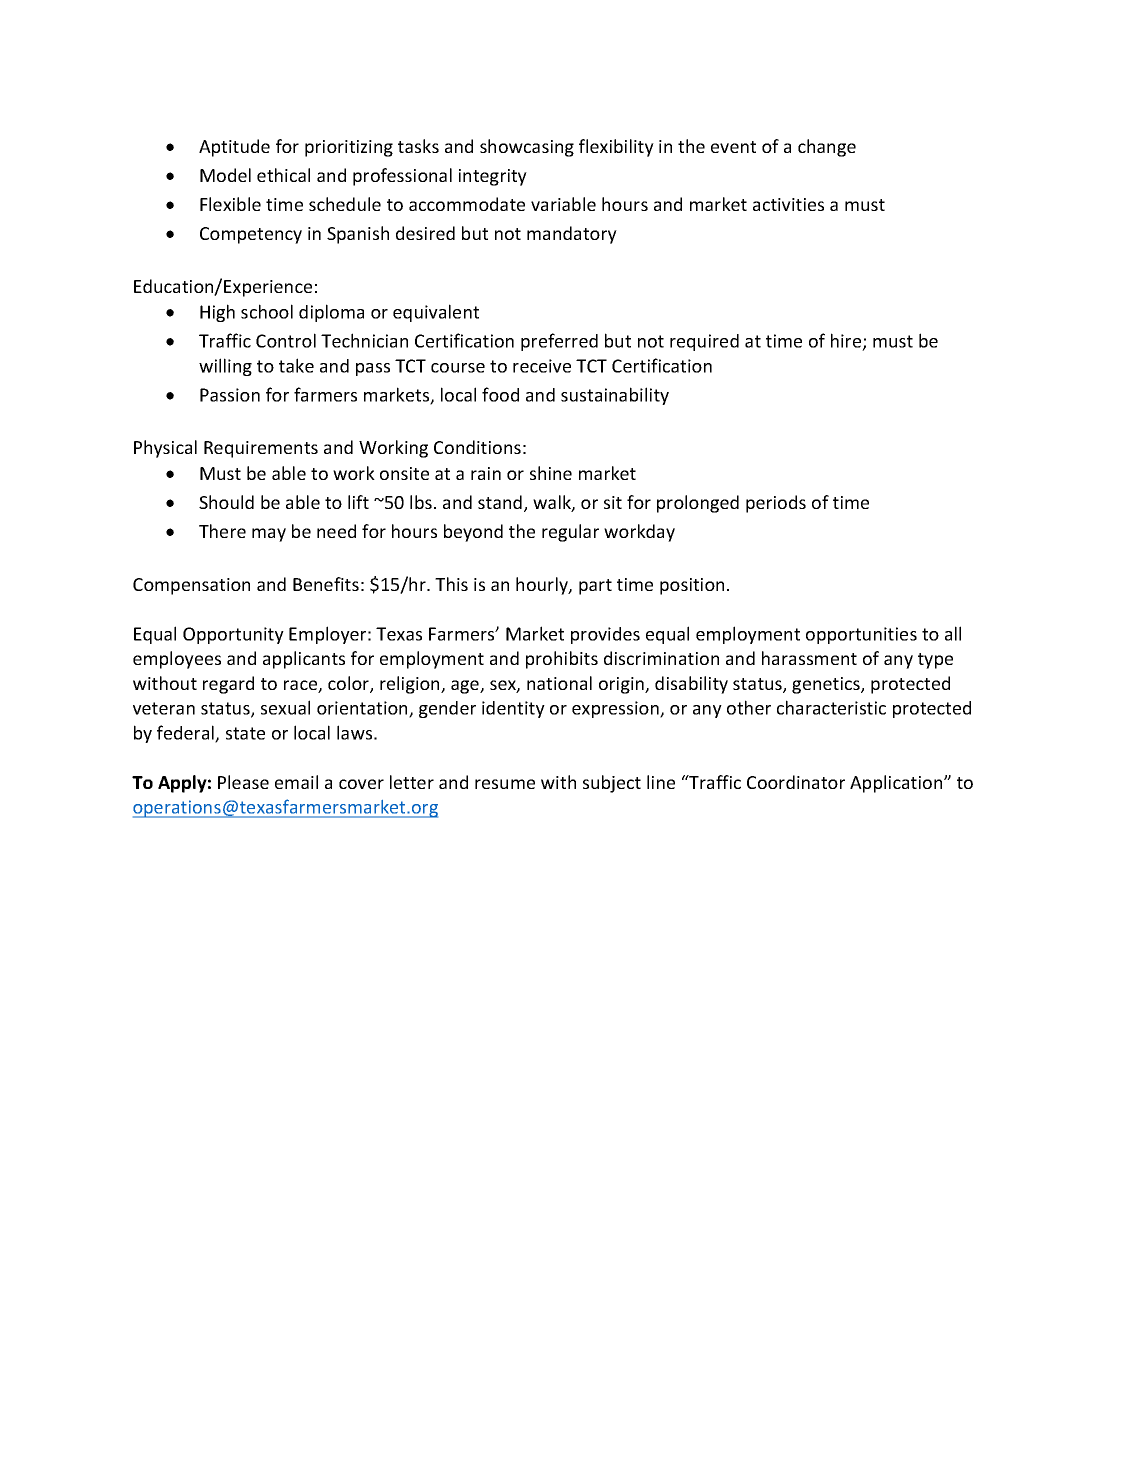 This screenshot has height=1460, width=1128. I want to click on Please, so click(243, 782).
